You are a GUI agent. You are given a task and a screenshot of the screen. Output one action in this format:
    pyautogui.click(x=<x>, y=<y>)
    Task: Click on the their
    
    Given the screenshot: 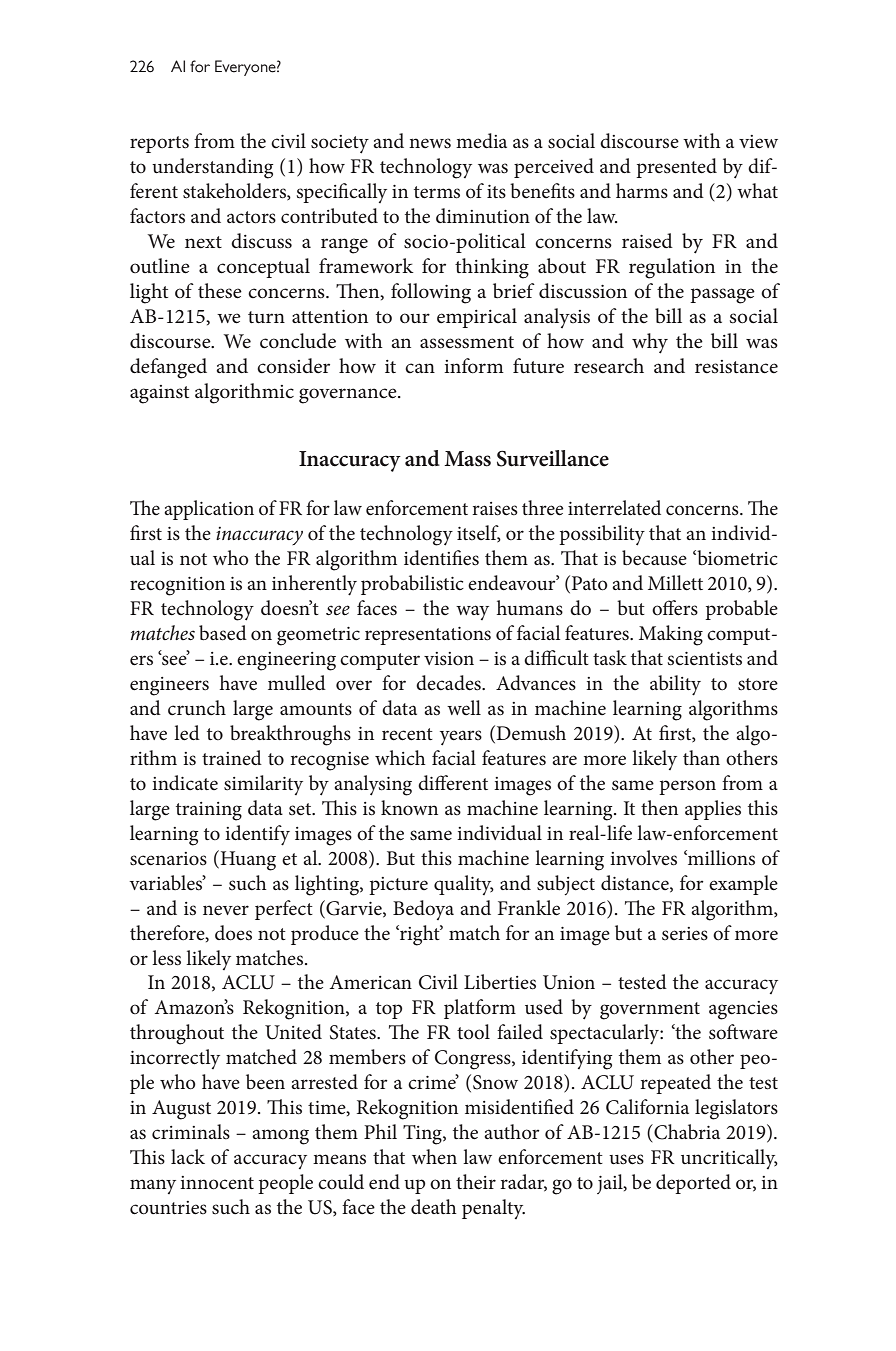 What is the action you would take?
    pyautogui.click(x=476, y=1182)
